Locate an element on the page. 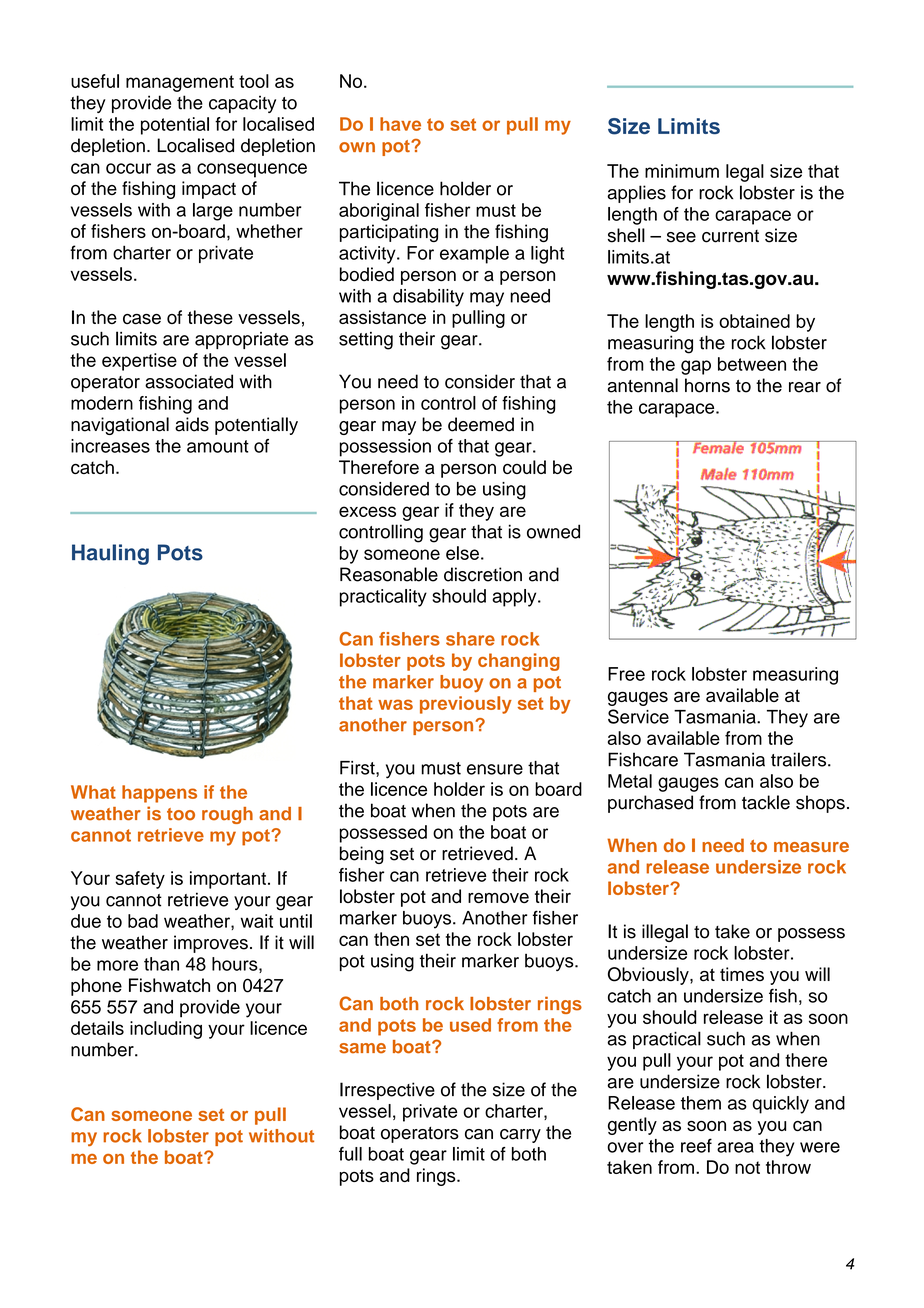 The width and height of the page is (924, 1308). area is located at coordinates (735, 1147).
